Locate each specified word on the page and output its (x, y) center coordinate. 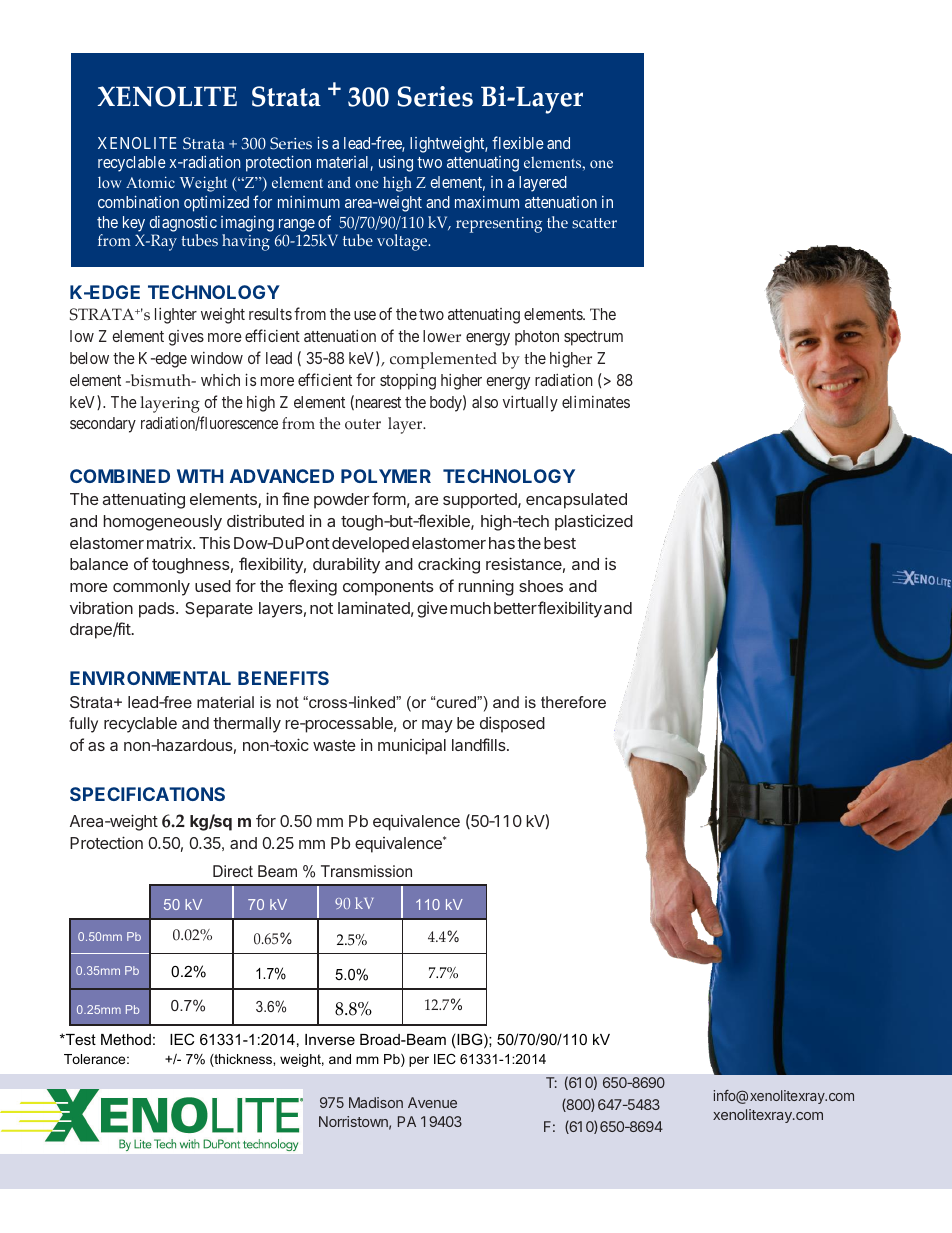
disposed (512, 724)
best (560, 543)
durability (346, 565)
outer (363, 424)
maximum (487, 202)
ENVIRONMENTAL (150, 678)
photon (537, 338)
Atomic (150, 182)
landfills (480, 744)
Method (126, 1039)
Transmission (366, 871)
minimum (309, 202)
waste (334, 745)
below (89, 358)
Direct (233, 871)
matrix (170, 542)
